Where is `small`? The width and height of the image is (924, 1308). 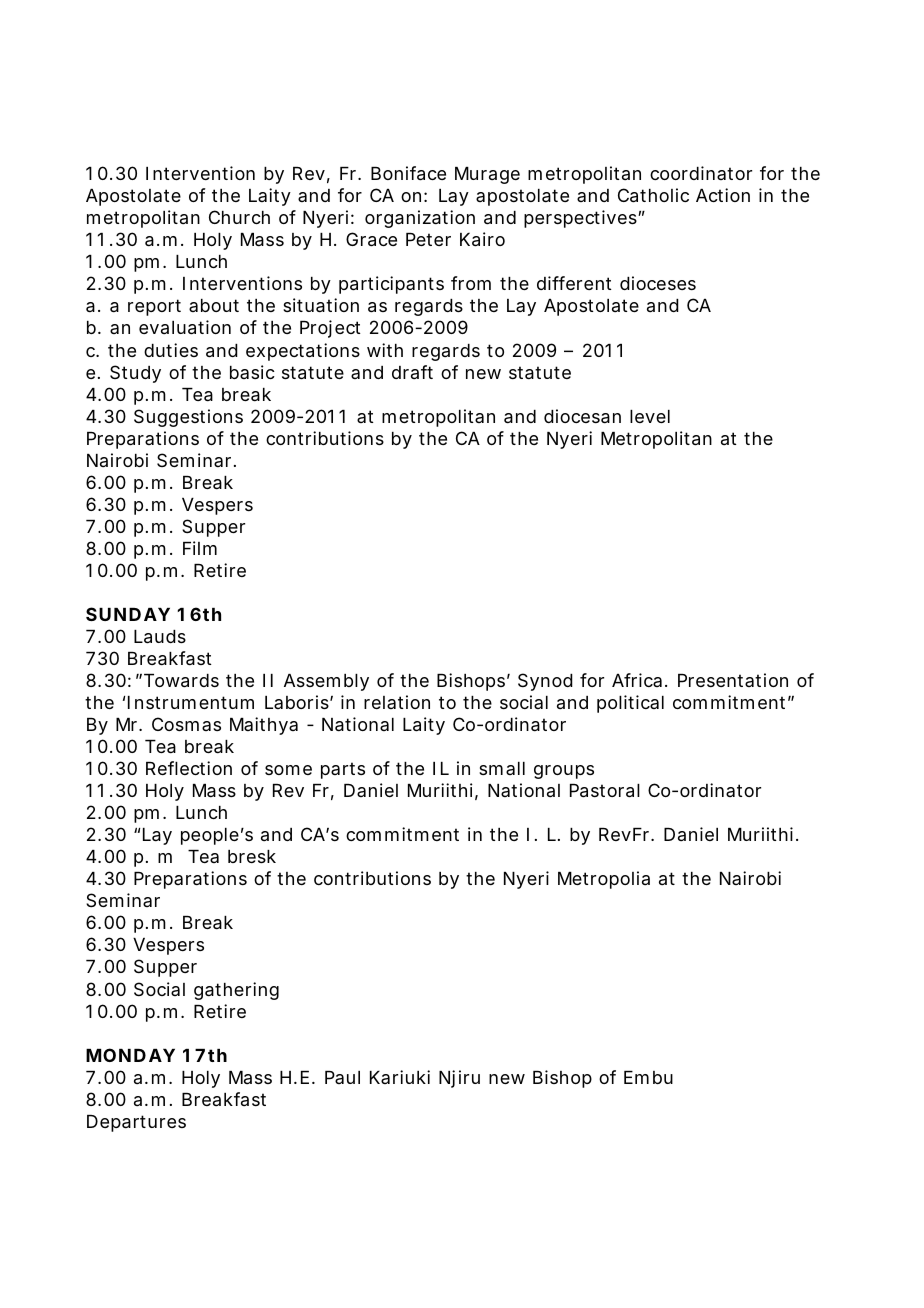 small is located at coordinates (502, 768).
